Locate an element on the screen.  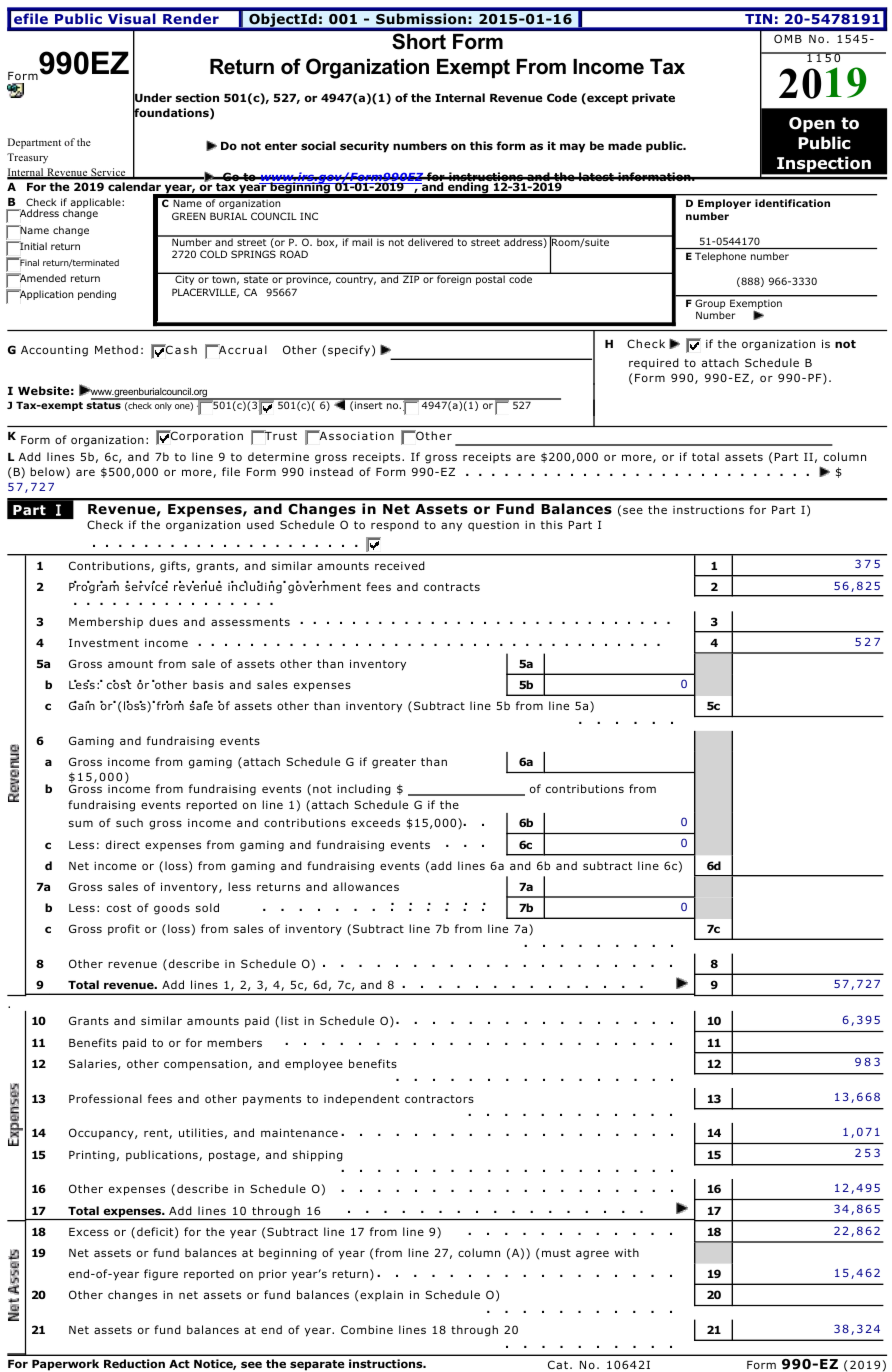
figure is located at coordinates (161, 1275).
